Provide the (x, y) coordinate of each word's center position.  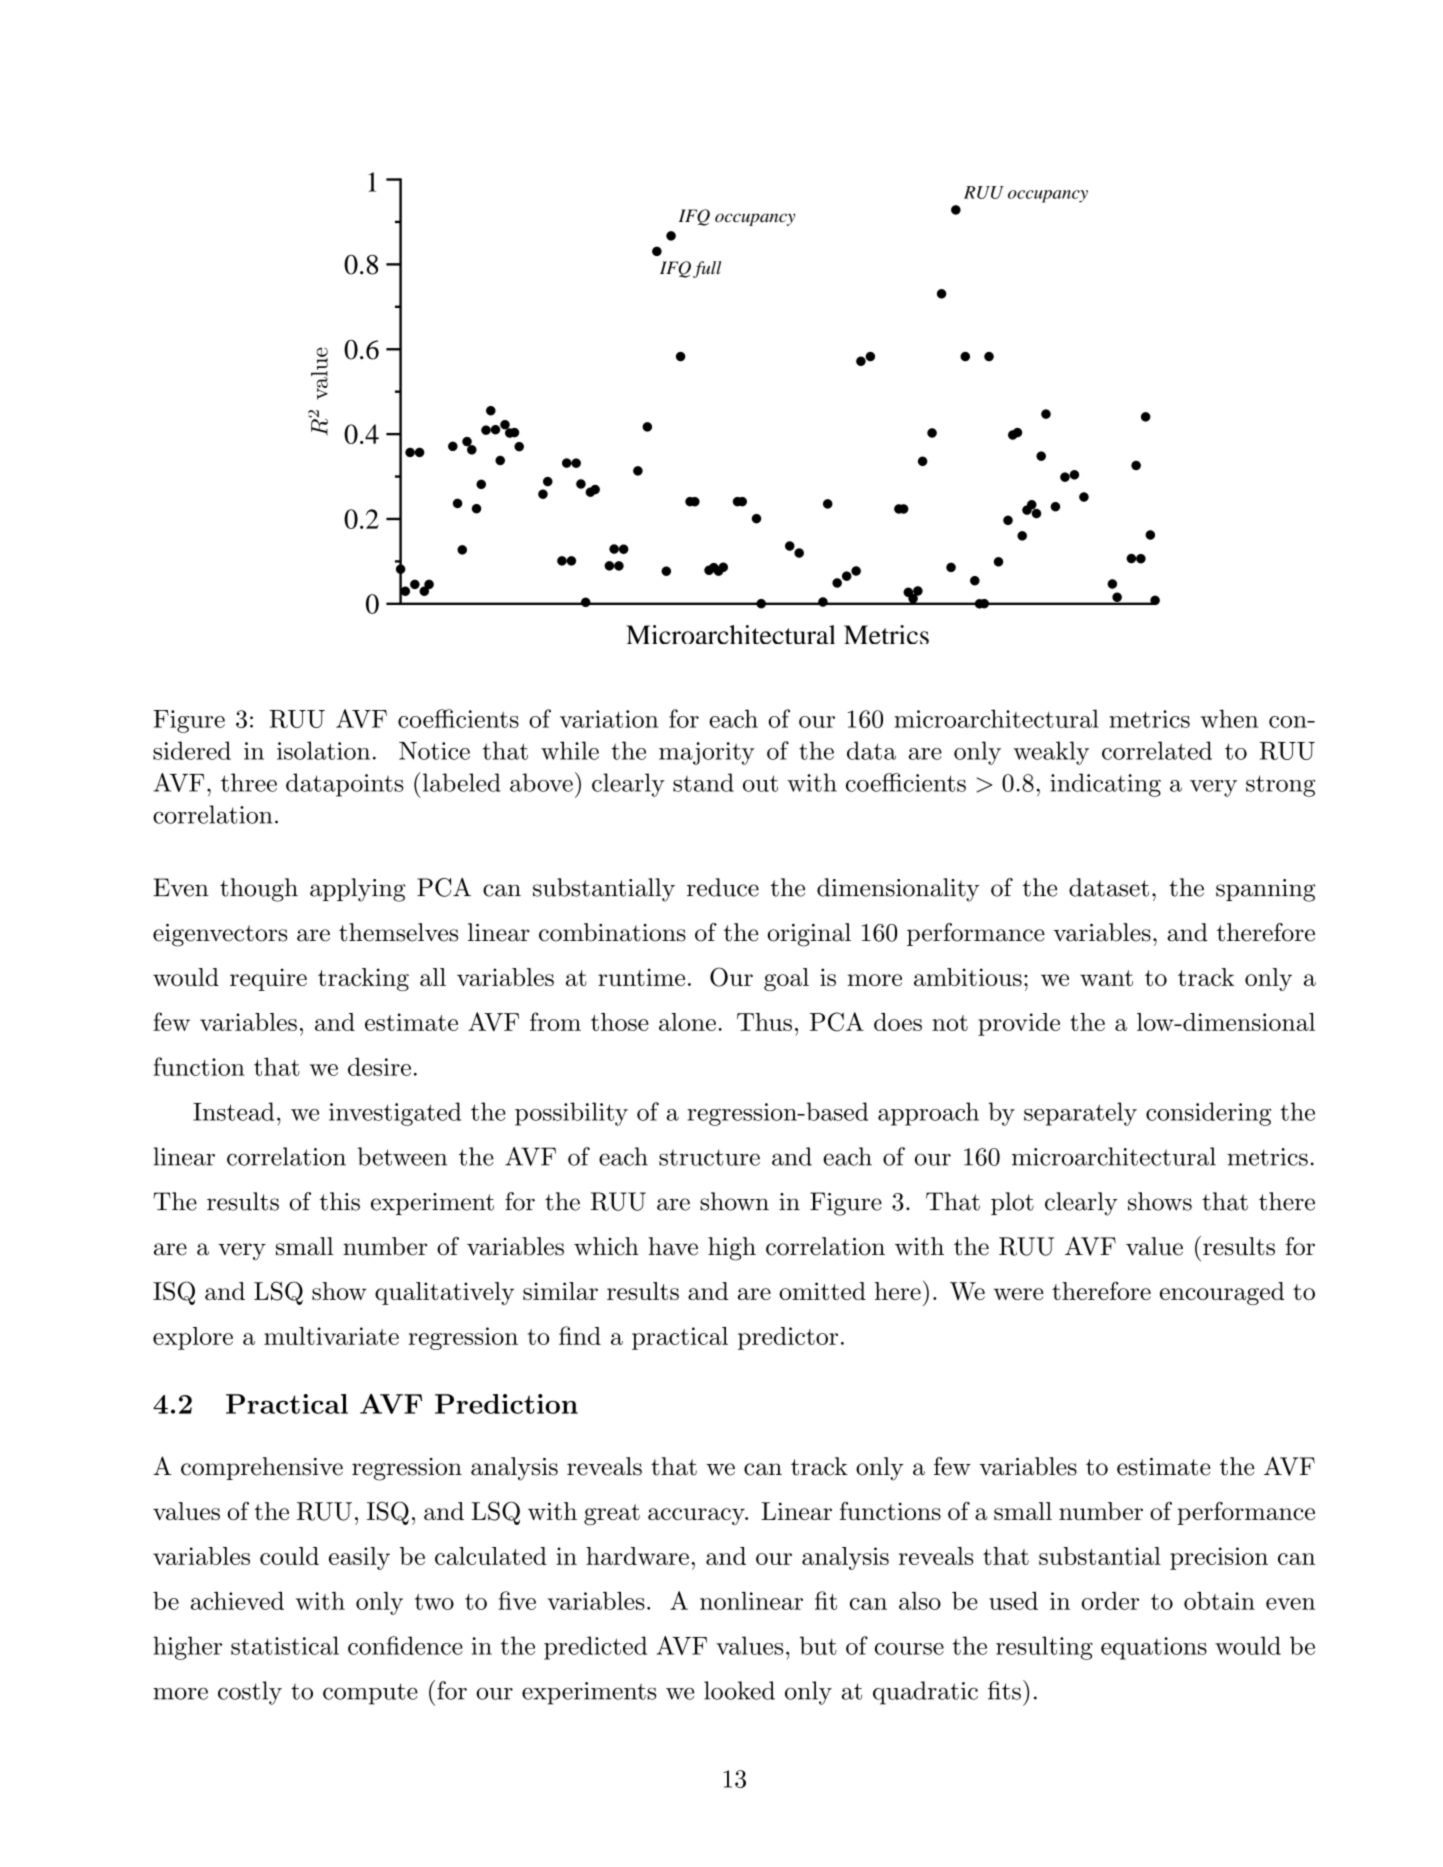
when (1229, 718)
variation (609, 719)
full (707, 269)
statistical (285, 1645)
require (268, 979)
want (1106, 978)
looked (739, 1690)
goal (786, 979)
